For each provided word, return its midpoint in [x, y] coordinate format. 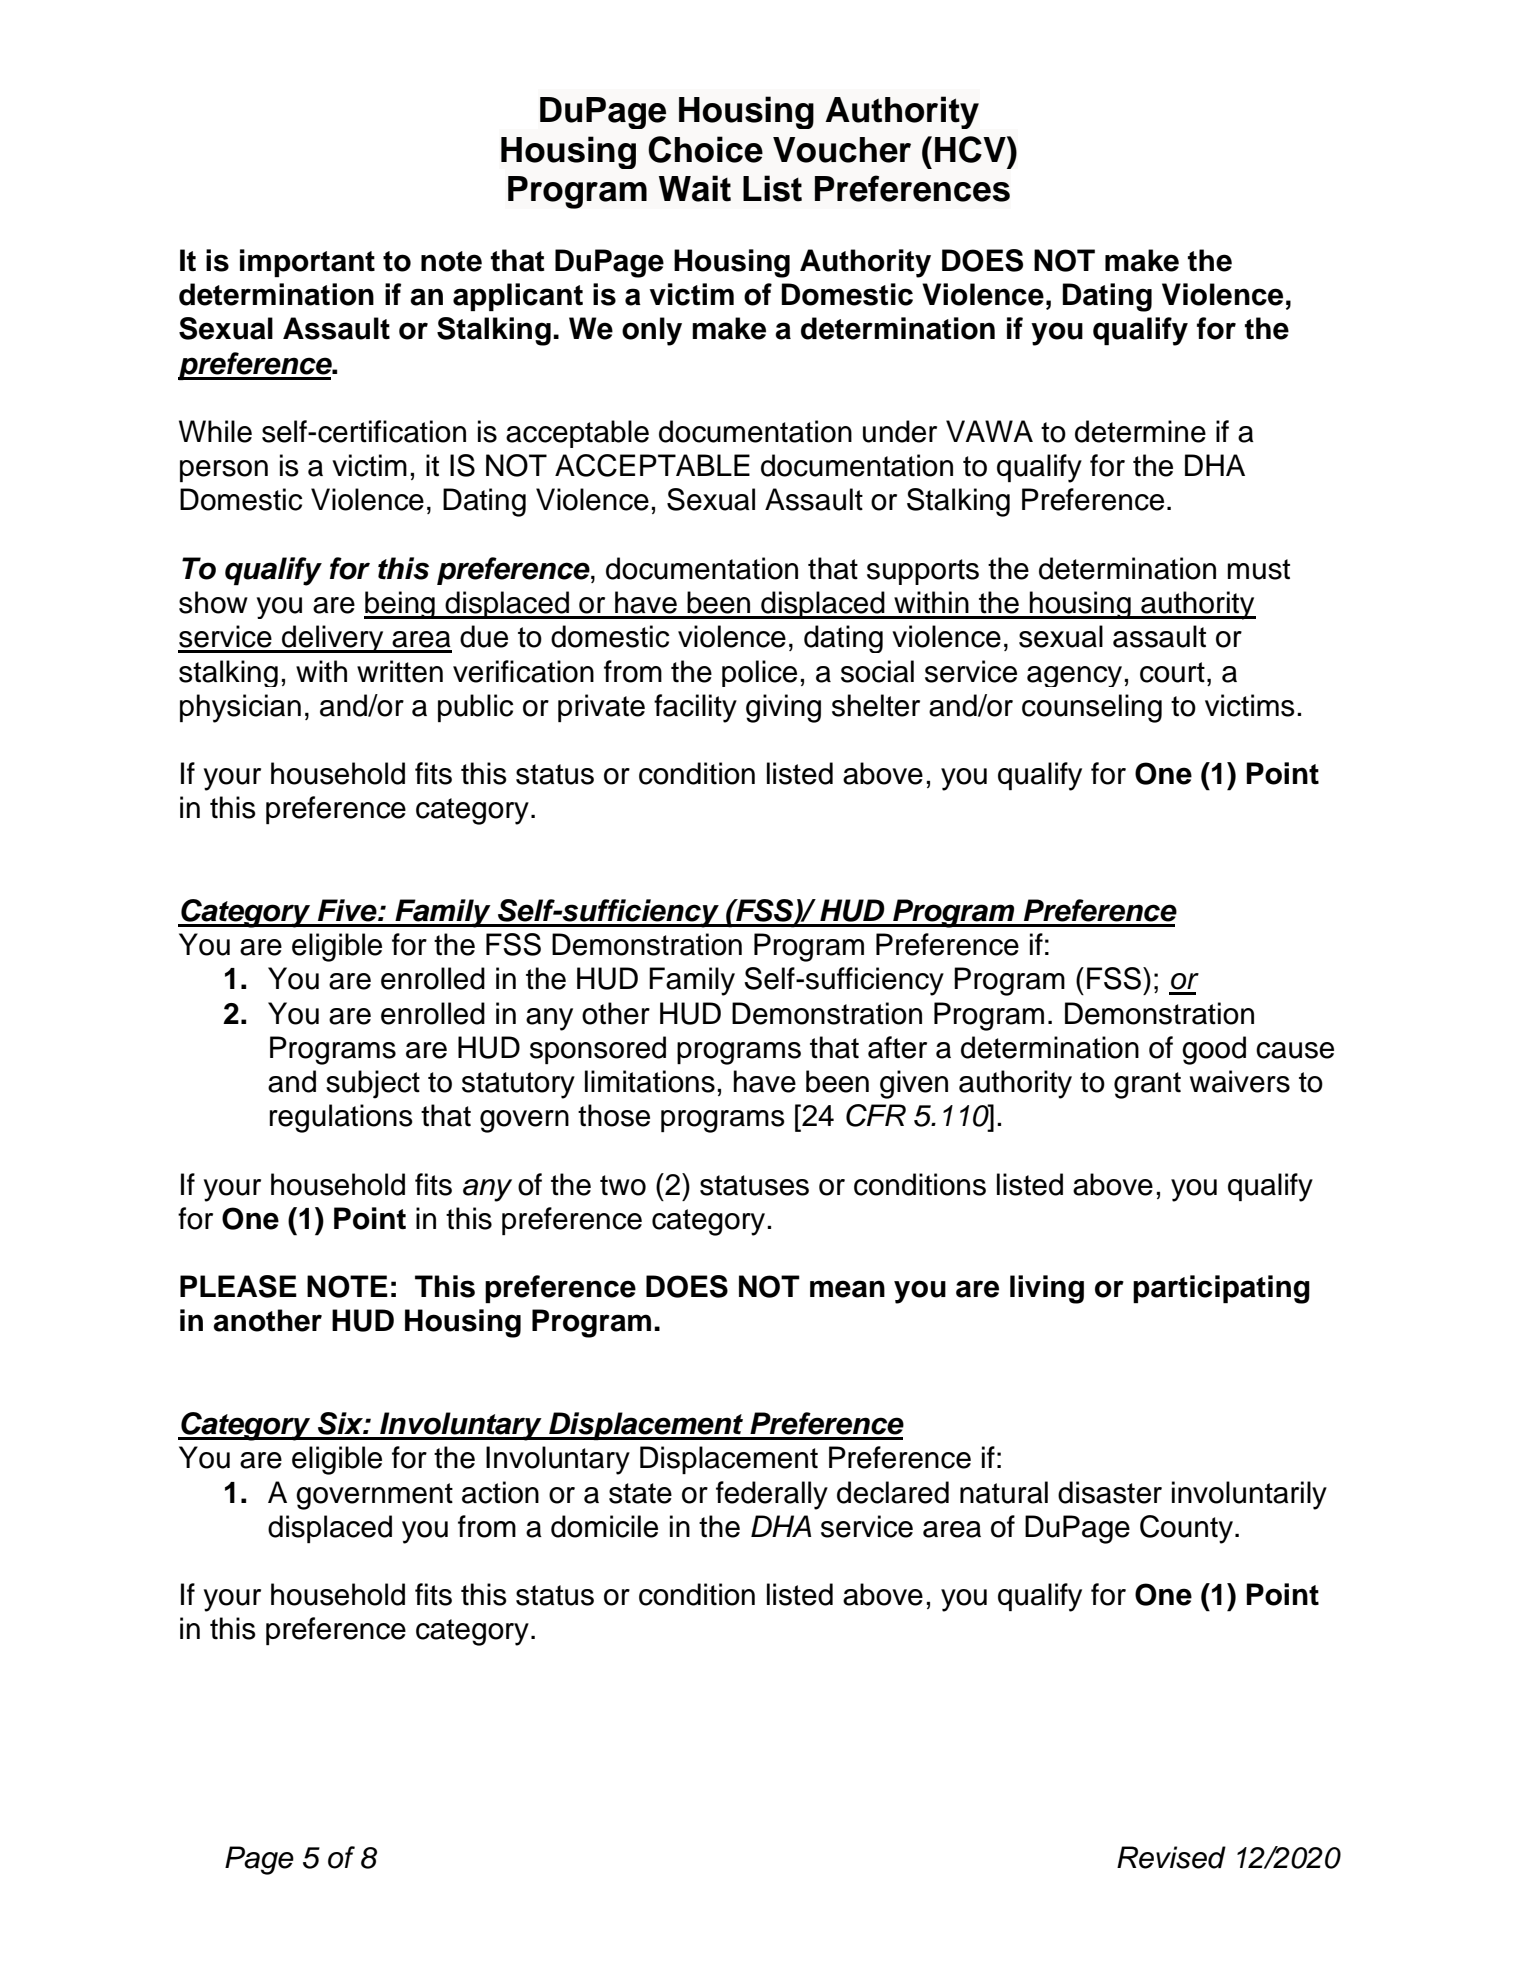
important [307, 263]
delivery [333, 639]
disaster [1110, 1492]
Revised [1171, 1857]
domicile [604, 1526]
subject [373, 1084]
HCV [971, 149]
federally [772, 1495]
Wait [695, 188]
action [500, 1492]
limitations [650, 1081]
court [1172, 672]
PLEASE [238, 1286]
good [1214, 1050]
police [759, 673]
